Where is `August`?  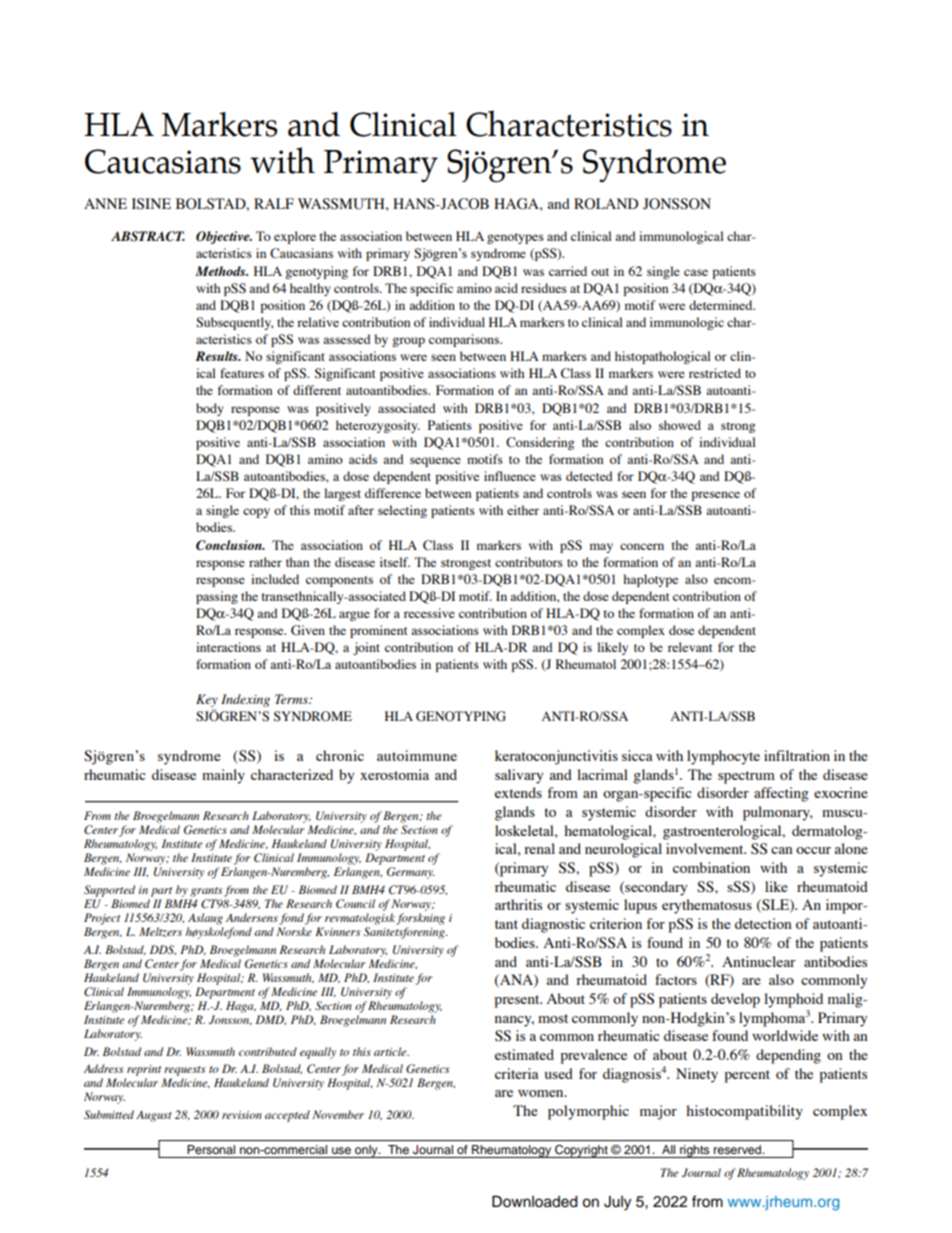
August is located at coordinates (154, 1116).
